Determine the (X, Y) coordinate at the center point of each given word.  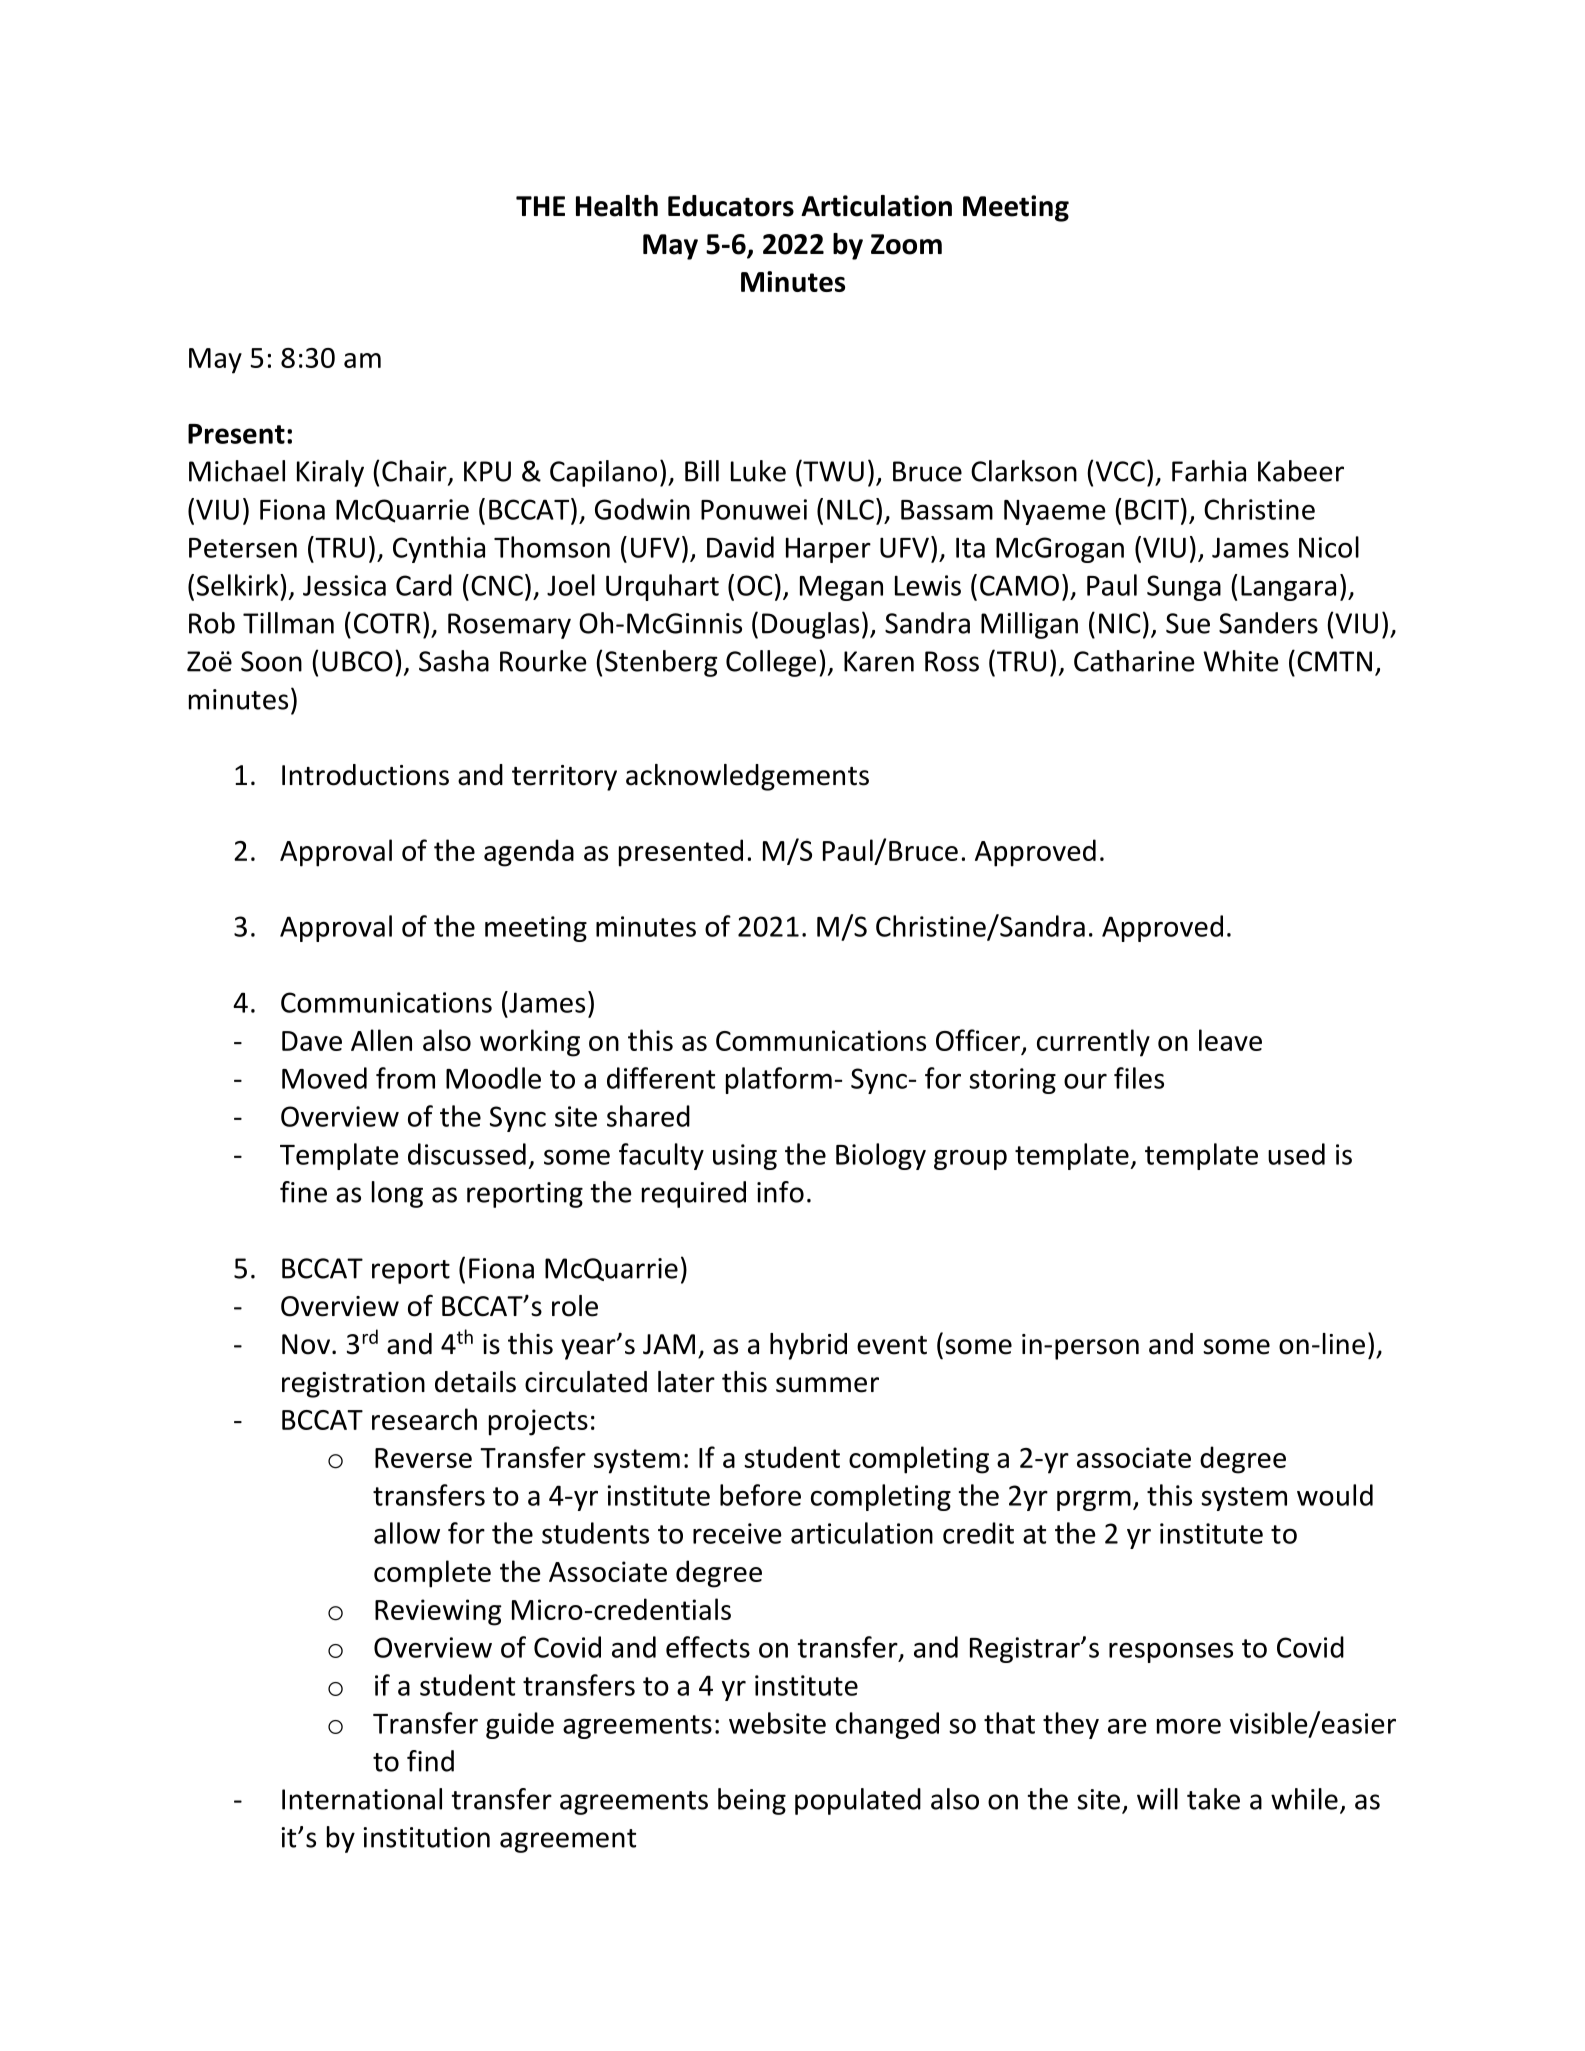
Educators (731, 206)
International (362, 1799)
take (1213, 1799)
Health (617, 206)
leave (1230, 1040)
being (752, 1801)
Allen (381, 1040)
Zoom (906, 244)
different (661, 1078)
